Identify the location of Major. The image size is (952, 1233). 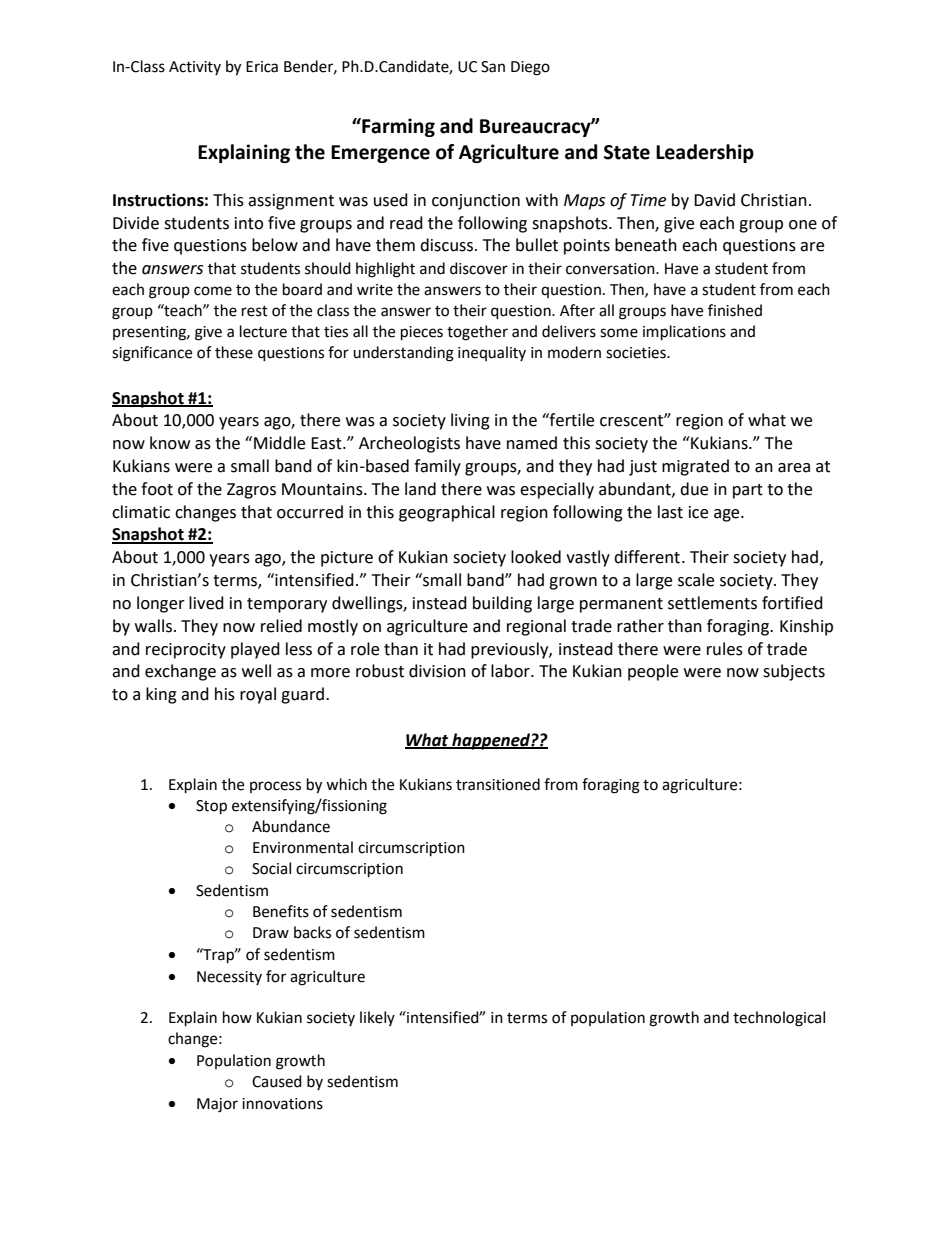
(217, 1105).
